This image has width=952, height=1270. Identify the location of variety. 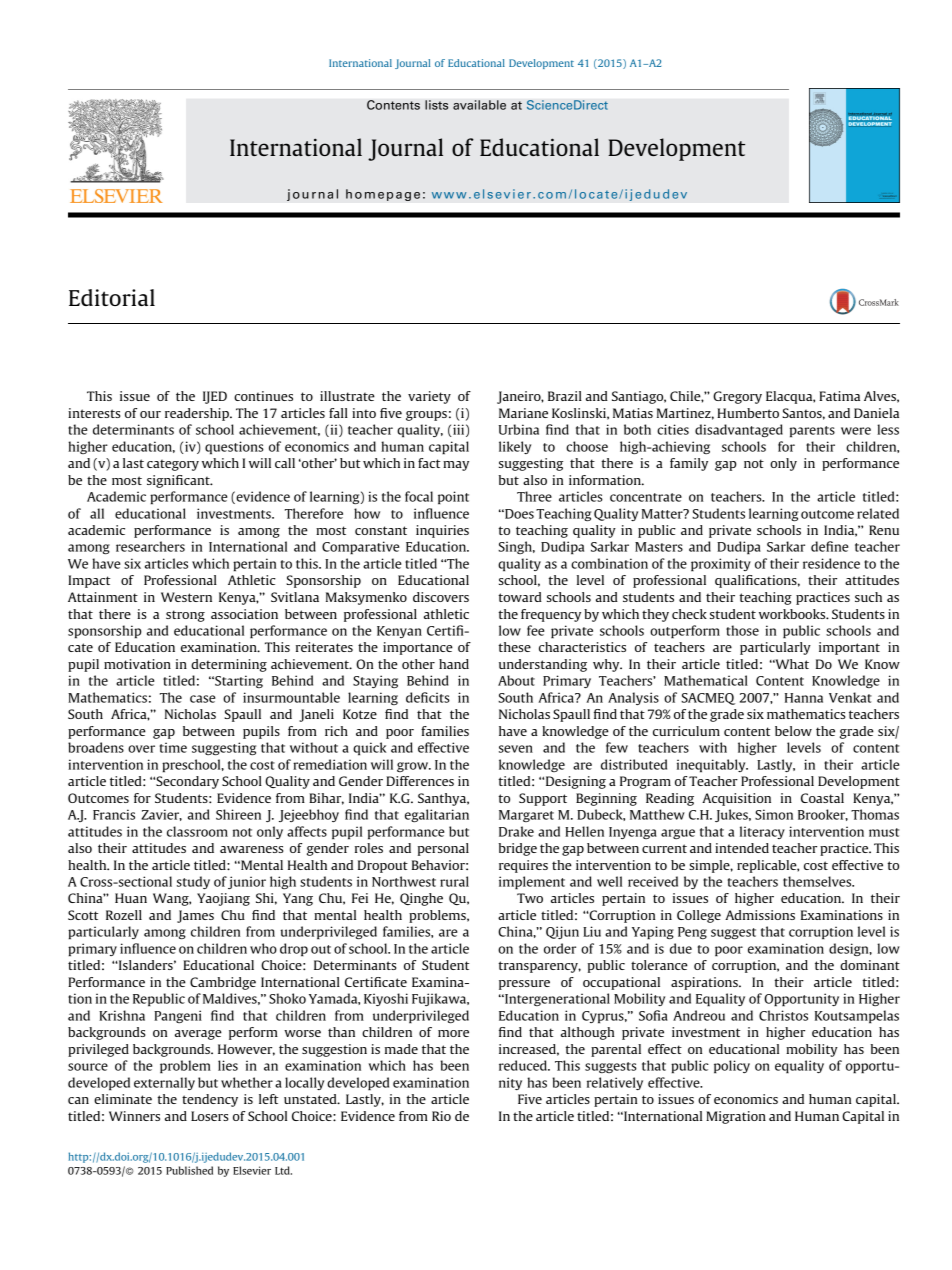
(429, 397).
